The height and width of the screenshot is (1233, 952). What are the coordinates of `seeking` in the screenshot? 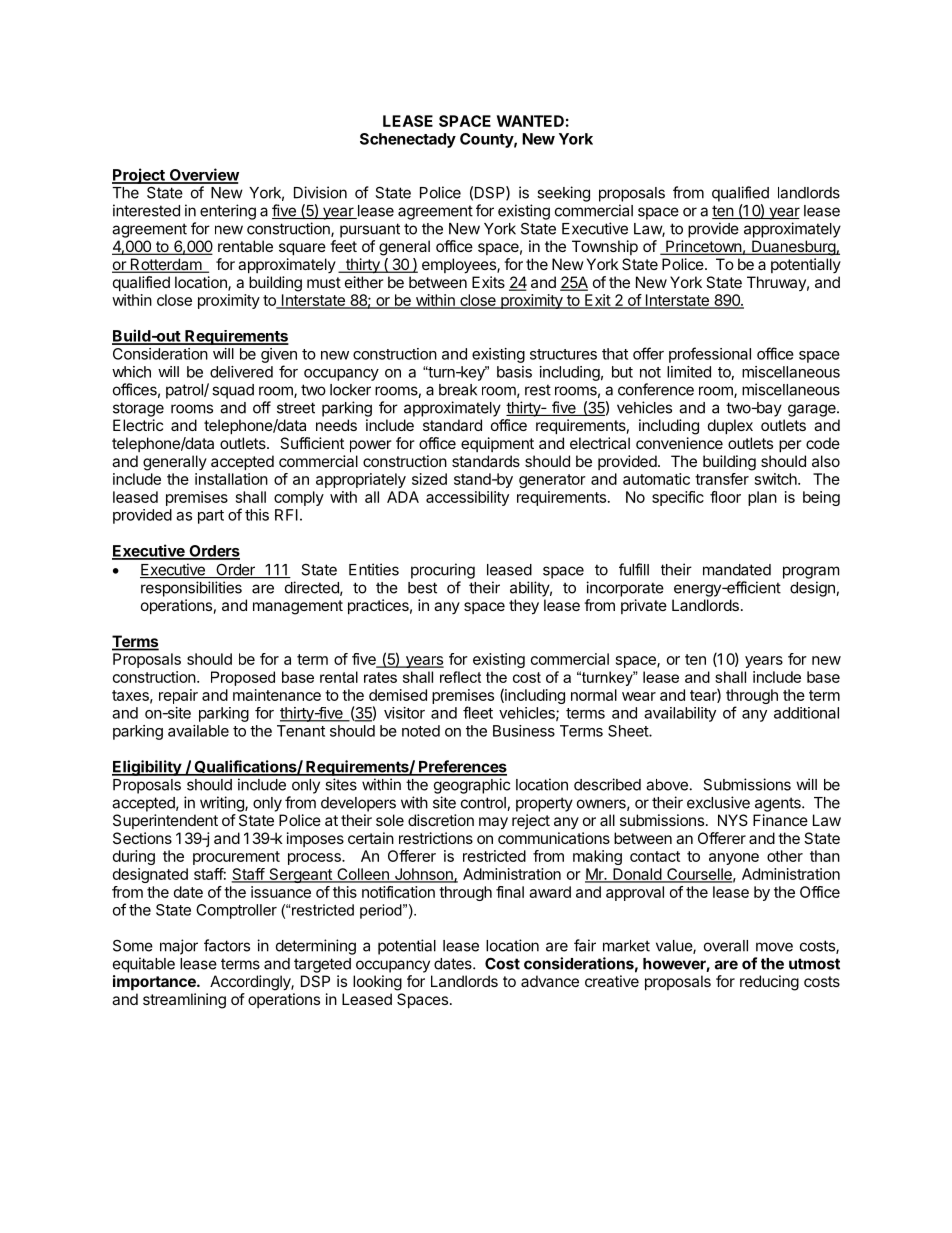 It's located at (563, 194).
